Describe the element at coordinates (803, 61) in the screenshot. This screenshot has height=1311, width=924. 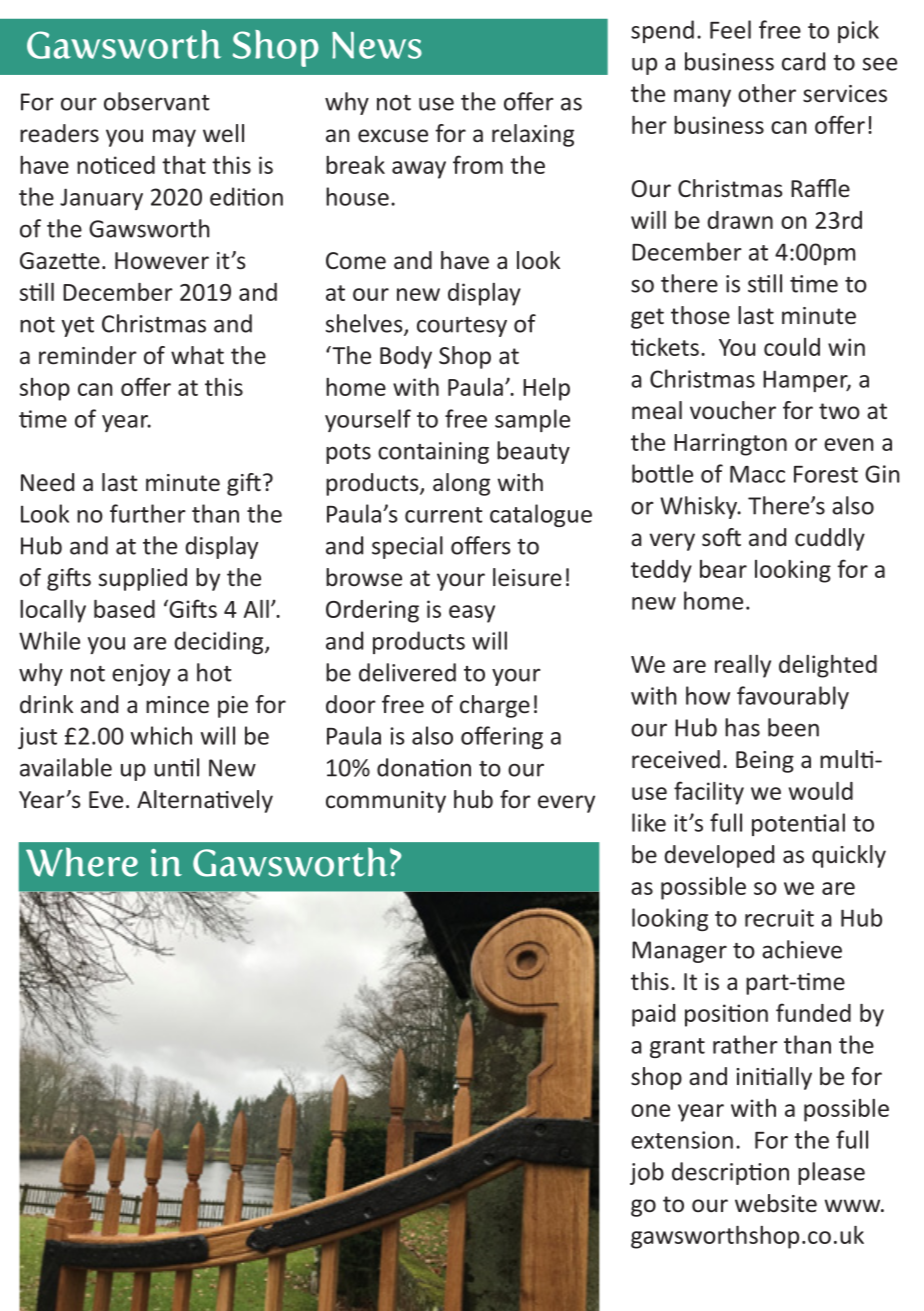
I see `card` at that location.
